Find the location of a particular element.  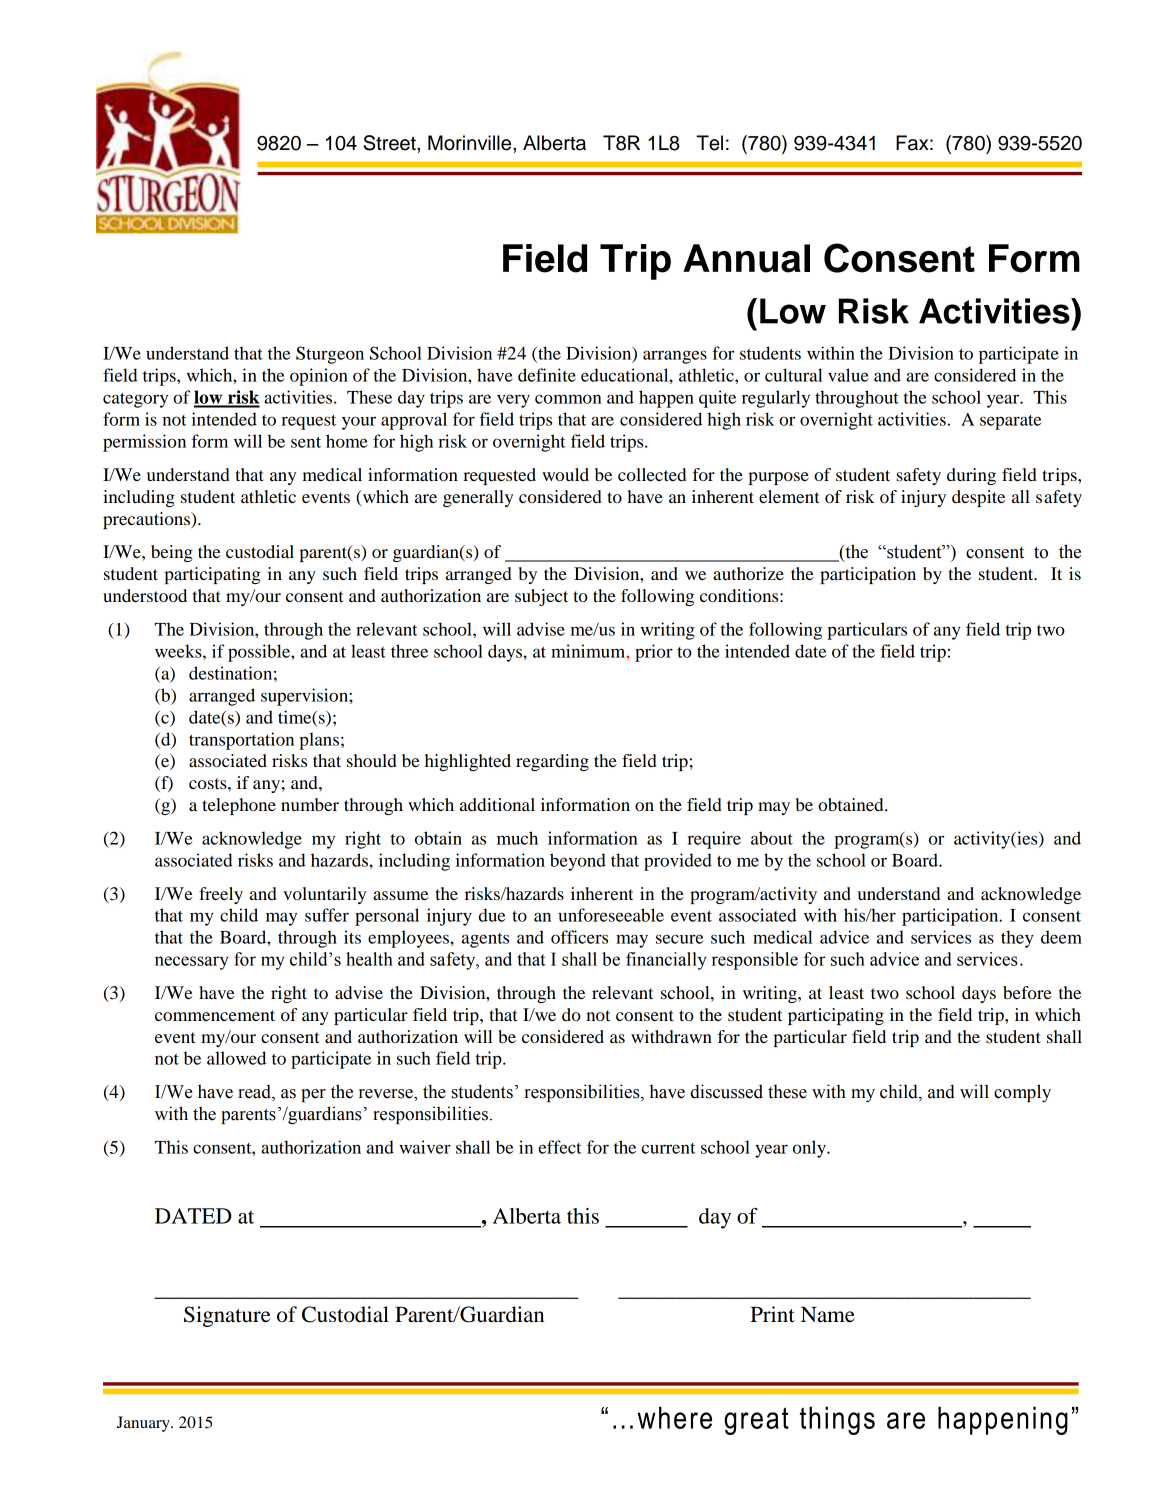

telephone is located at coordinates (239, 806).
